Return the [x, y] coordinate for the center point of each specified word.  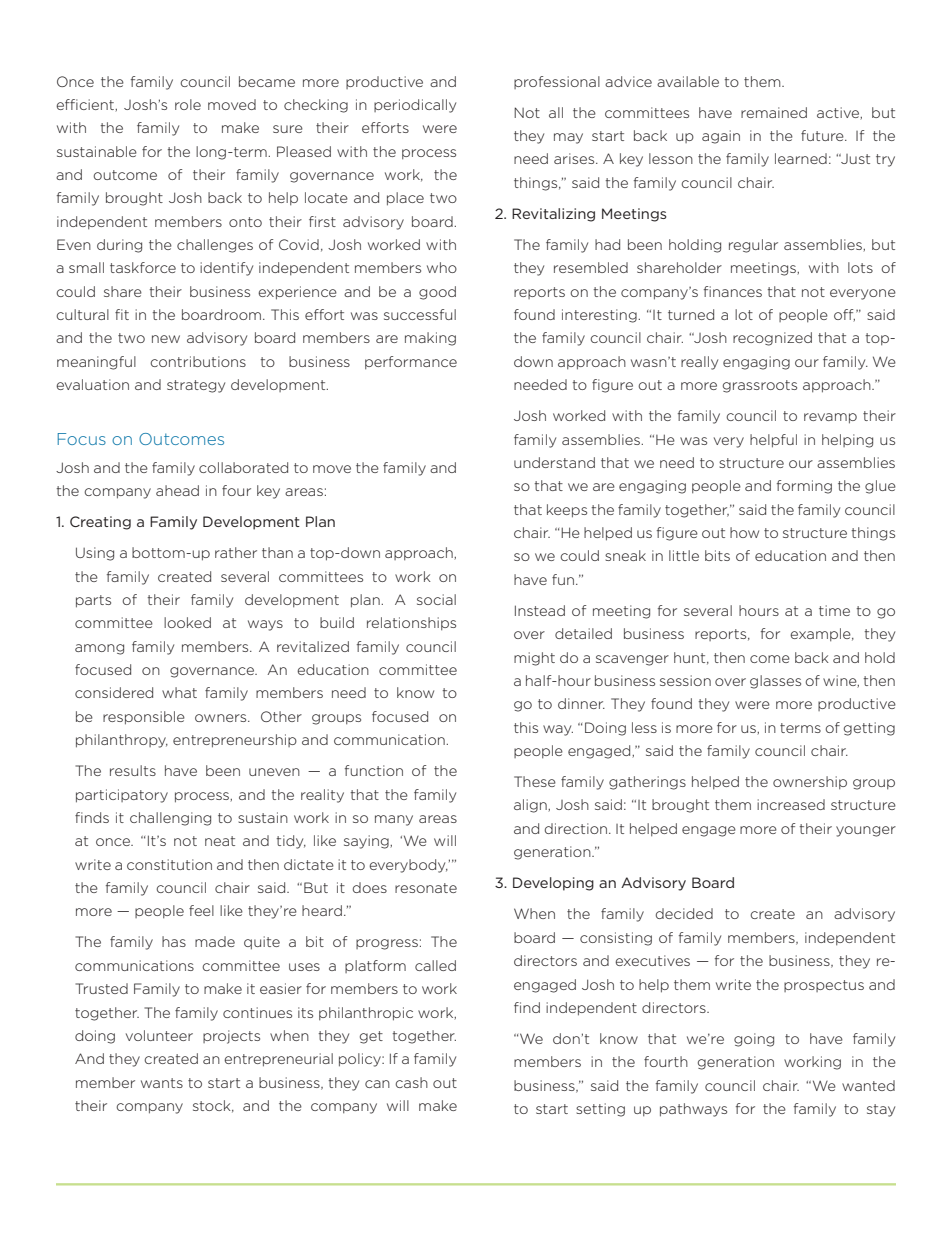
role [188, 104]
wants [162, 1083]
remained [774, 112]
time [834, 610]
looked [187, 622]
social [436, 599]
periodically [415, 106]
